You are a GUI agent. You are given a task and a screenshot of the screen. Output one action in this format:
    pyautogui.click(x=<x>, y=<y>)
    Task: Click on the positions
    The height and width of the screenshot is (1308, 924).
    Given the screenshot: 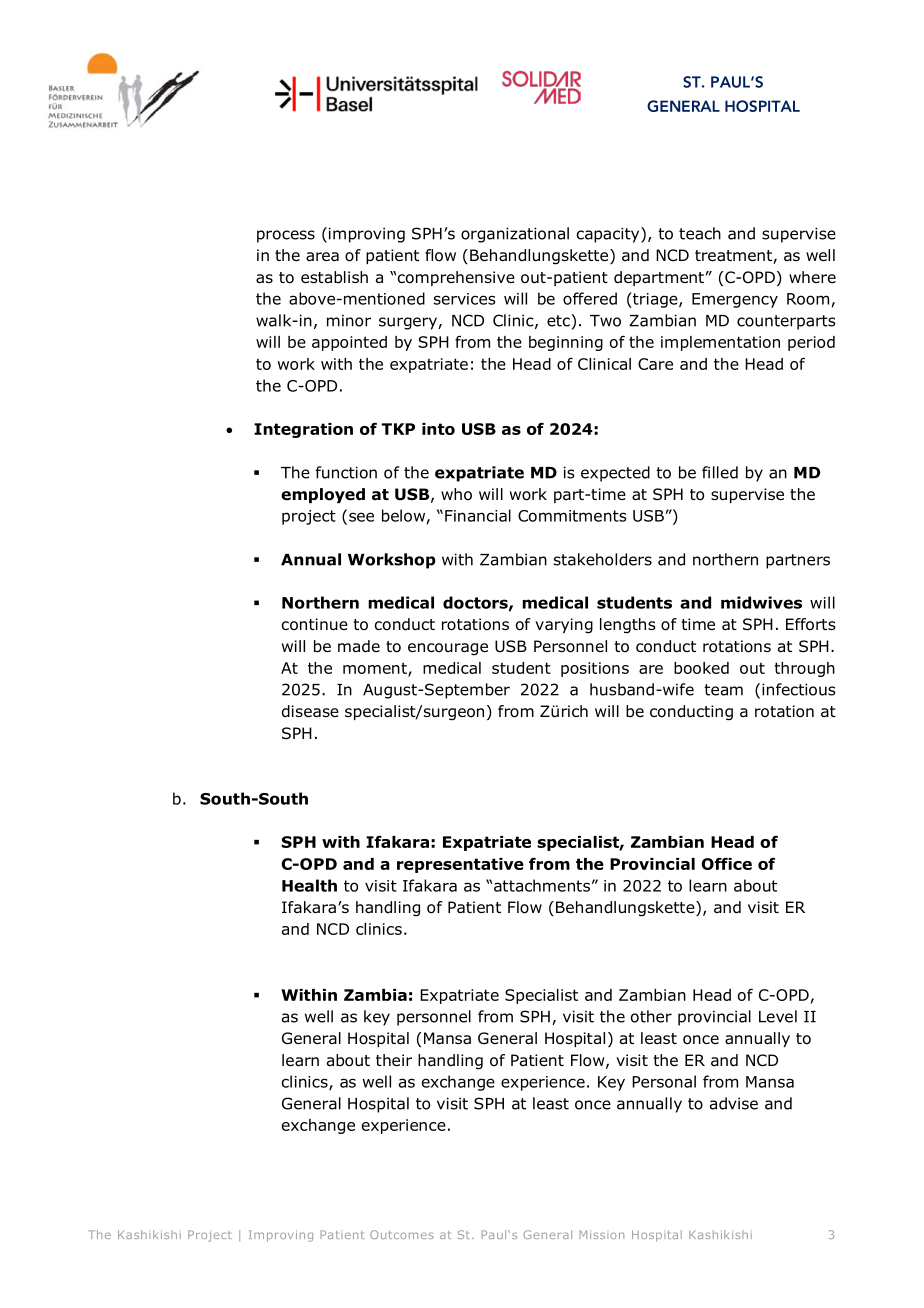 What is the action you would take?
    pyautogui.click(x=595, y=669)
